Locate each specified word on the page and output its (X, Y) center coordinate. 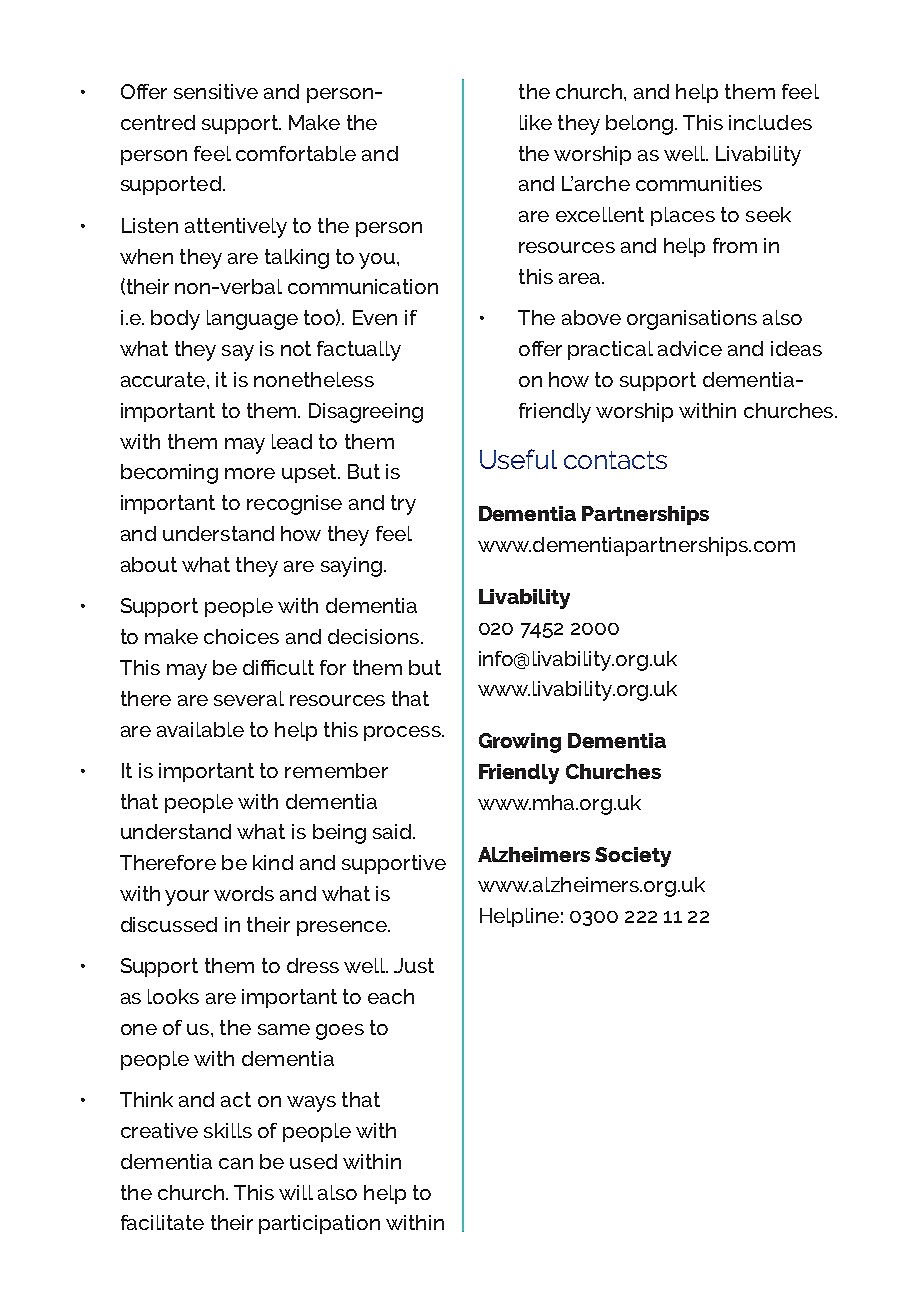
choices (241, 636)
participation (319, 1224)
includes (770, 122)
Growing (520, 743)
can (236, 1163)
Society (633, 857)
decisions (373, 636)
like (536, 122)
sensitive (216, 91)
